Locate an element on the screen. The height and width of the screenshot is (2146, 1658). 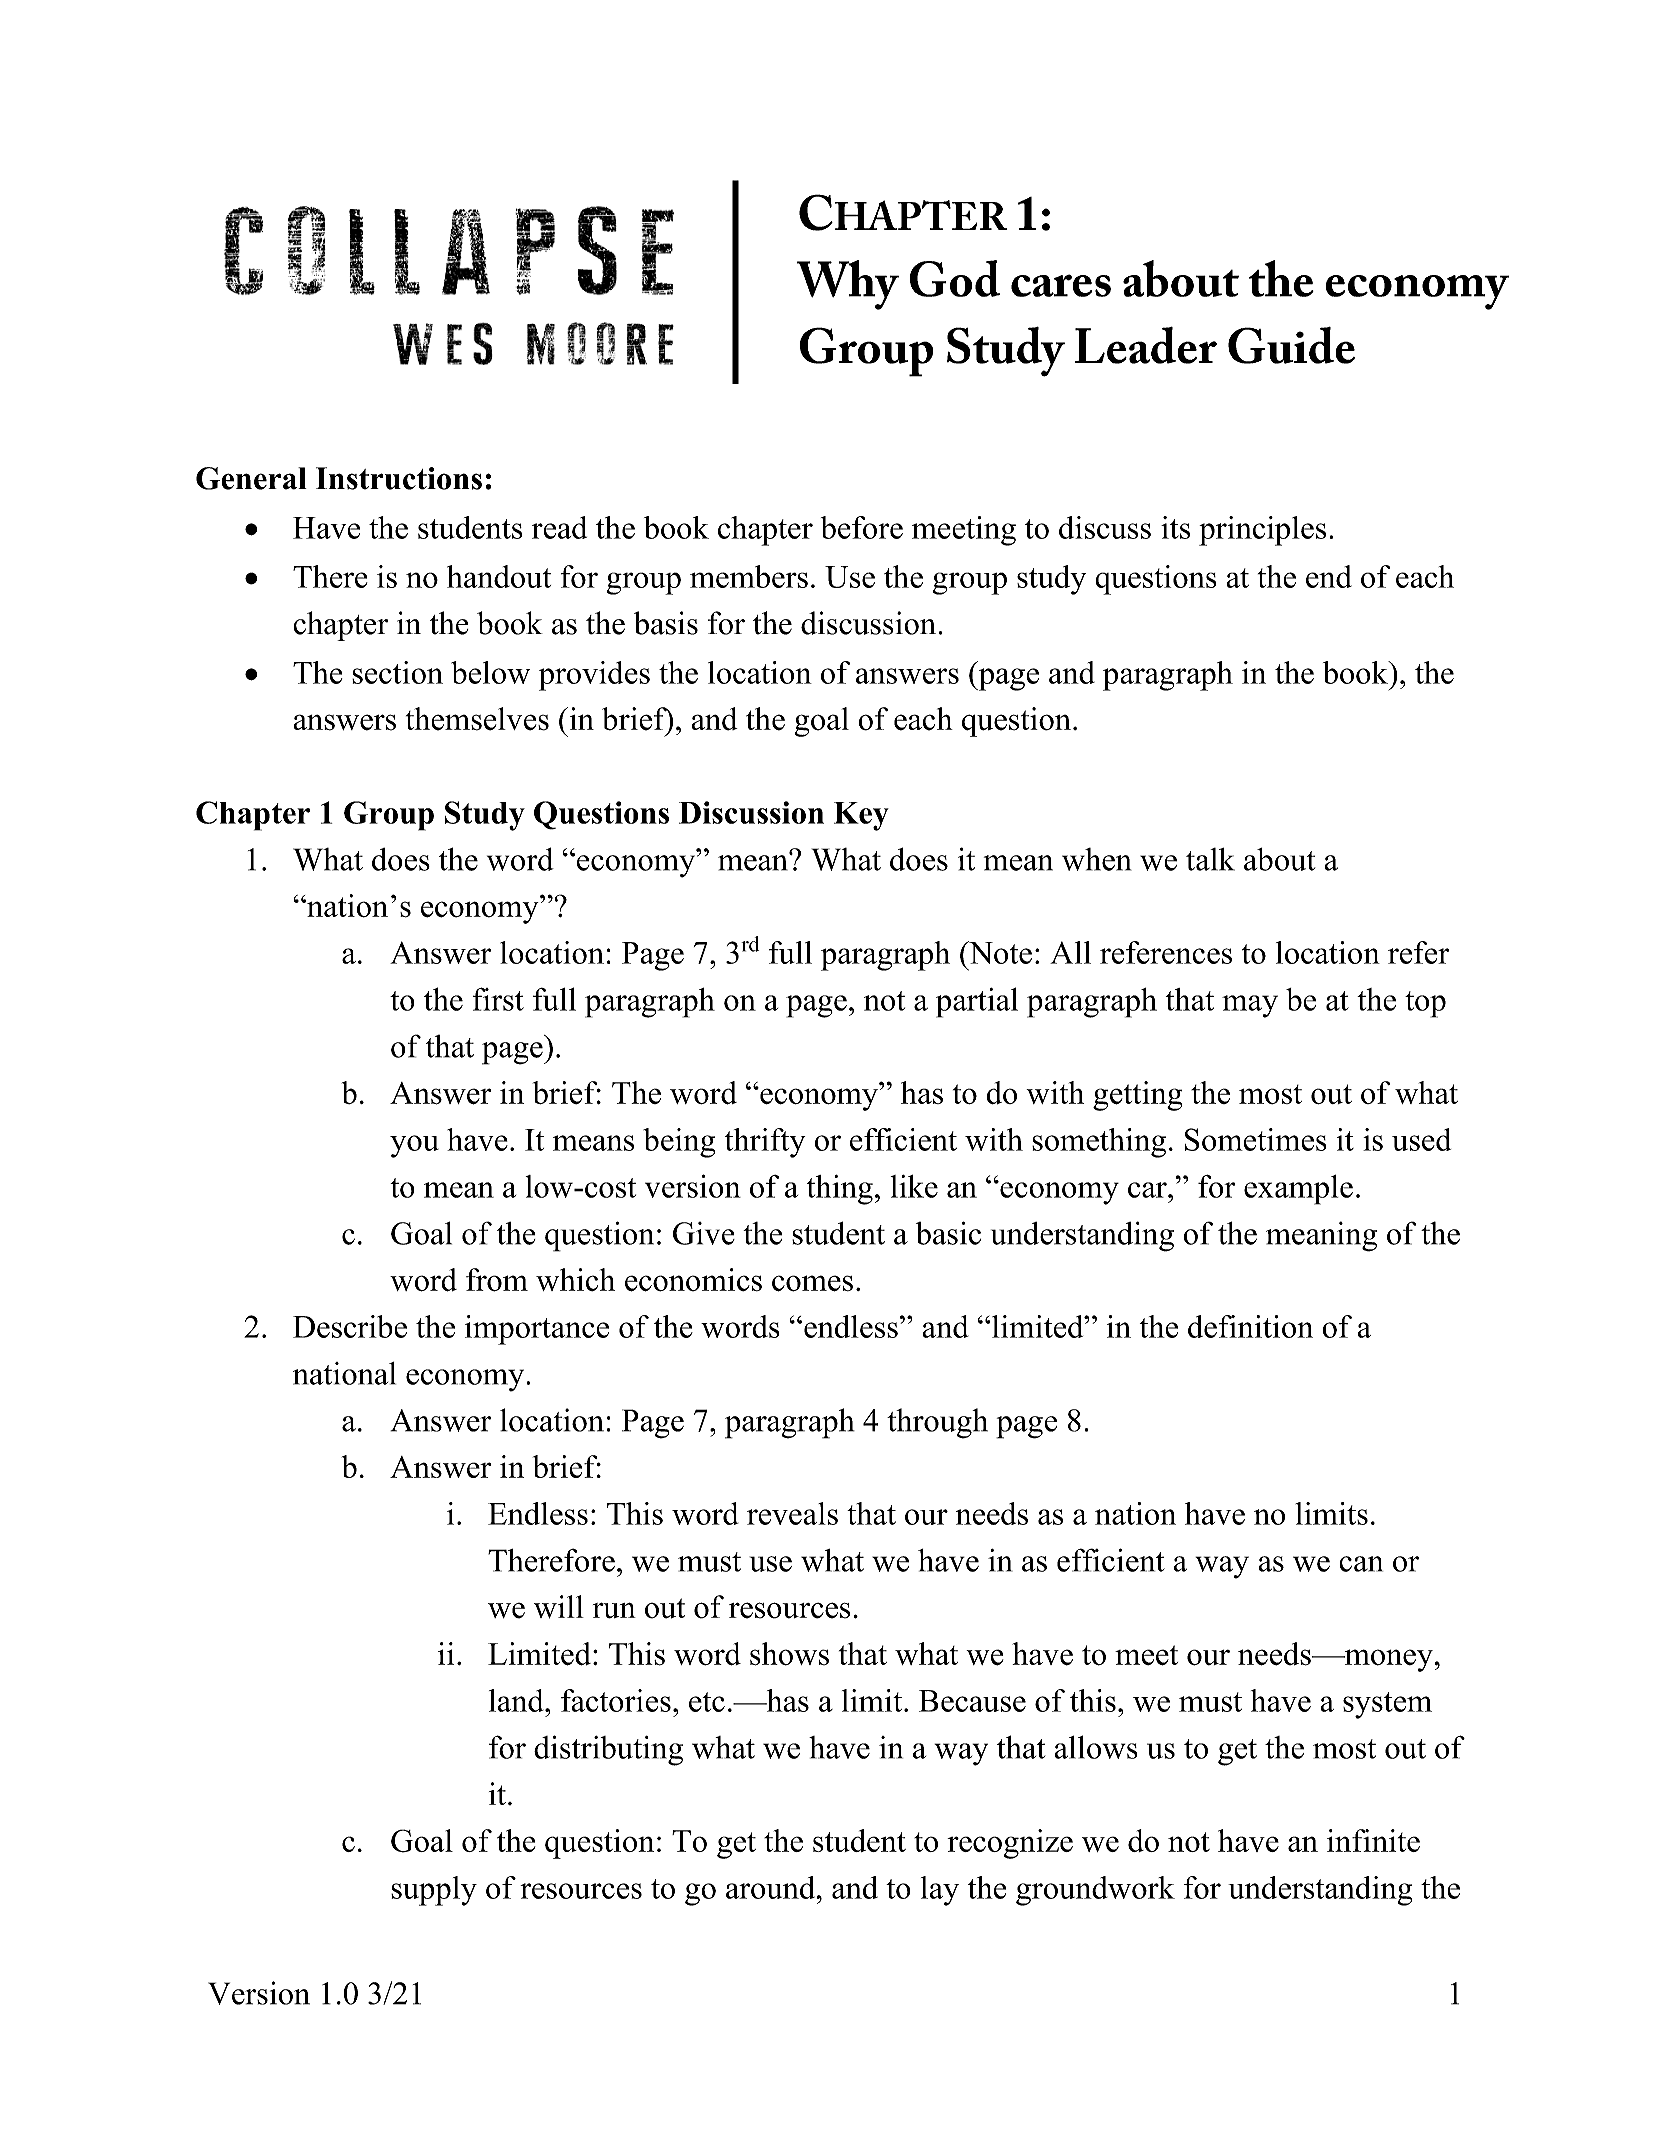
like is located at coordinates (914, 1186).
